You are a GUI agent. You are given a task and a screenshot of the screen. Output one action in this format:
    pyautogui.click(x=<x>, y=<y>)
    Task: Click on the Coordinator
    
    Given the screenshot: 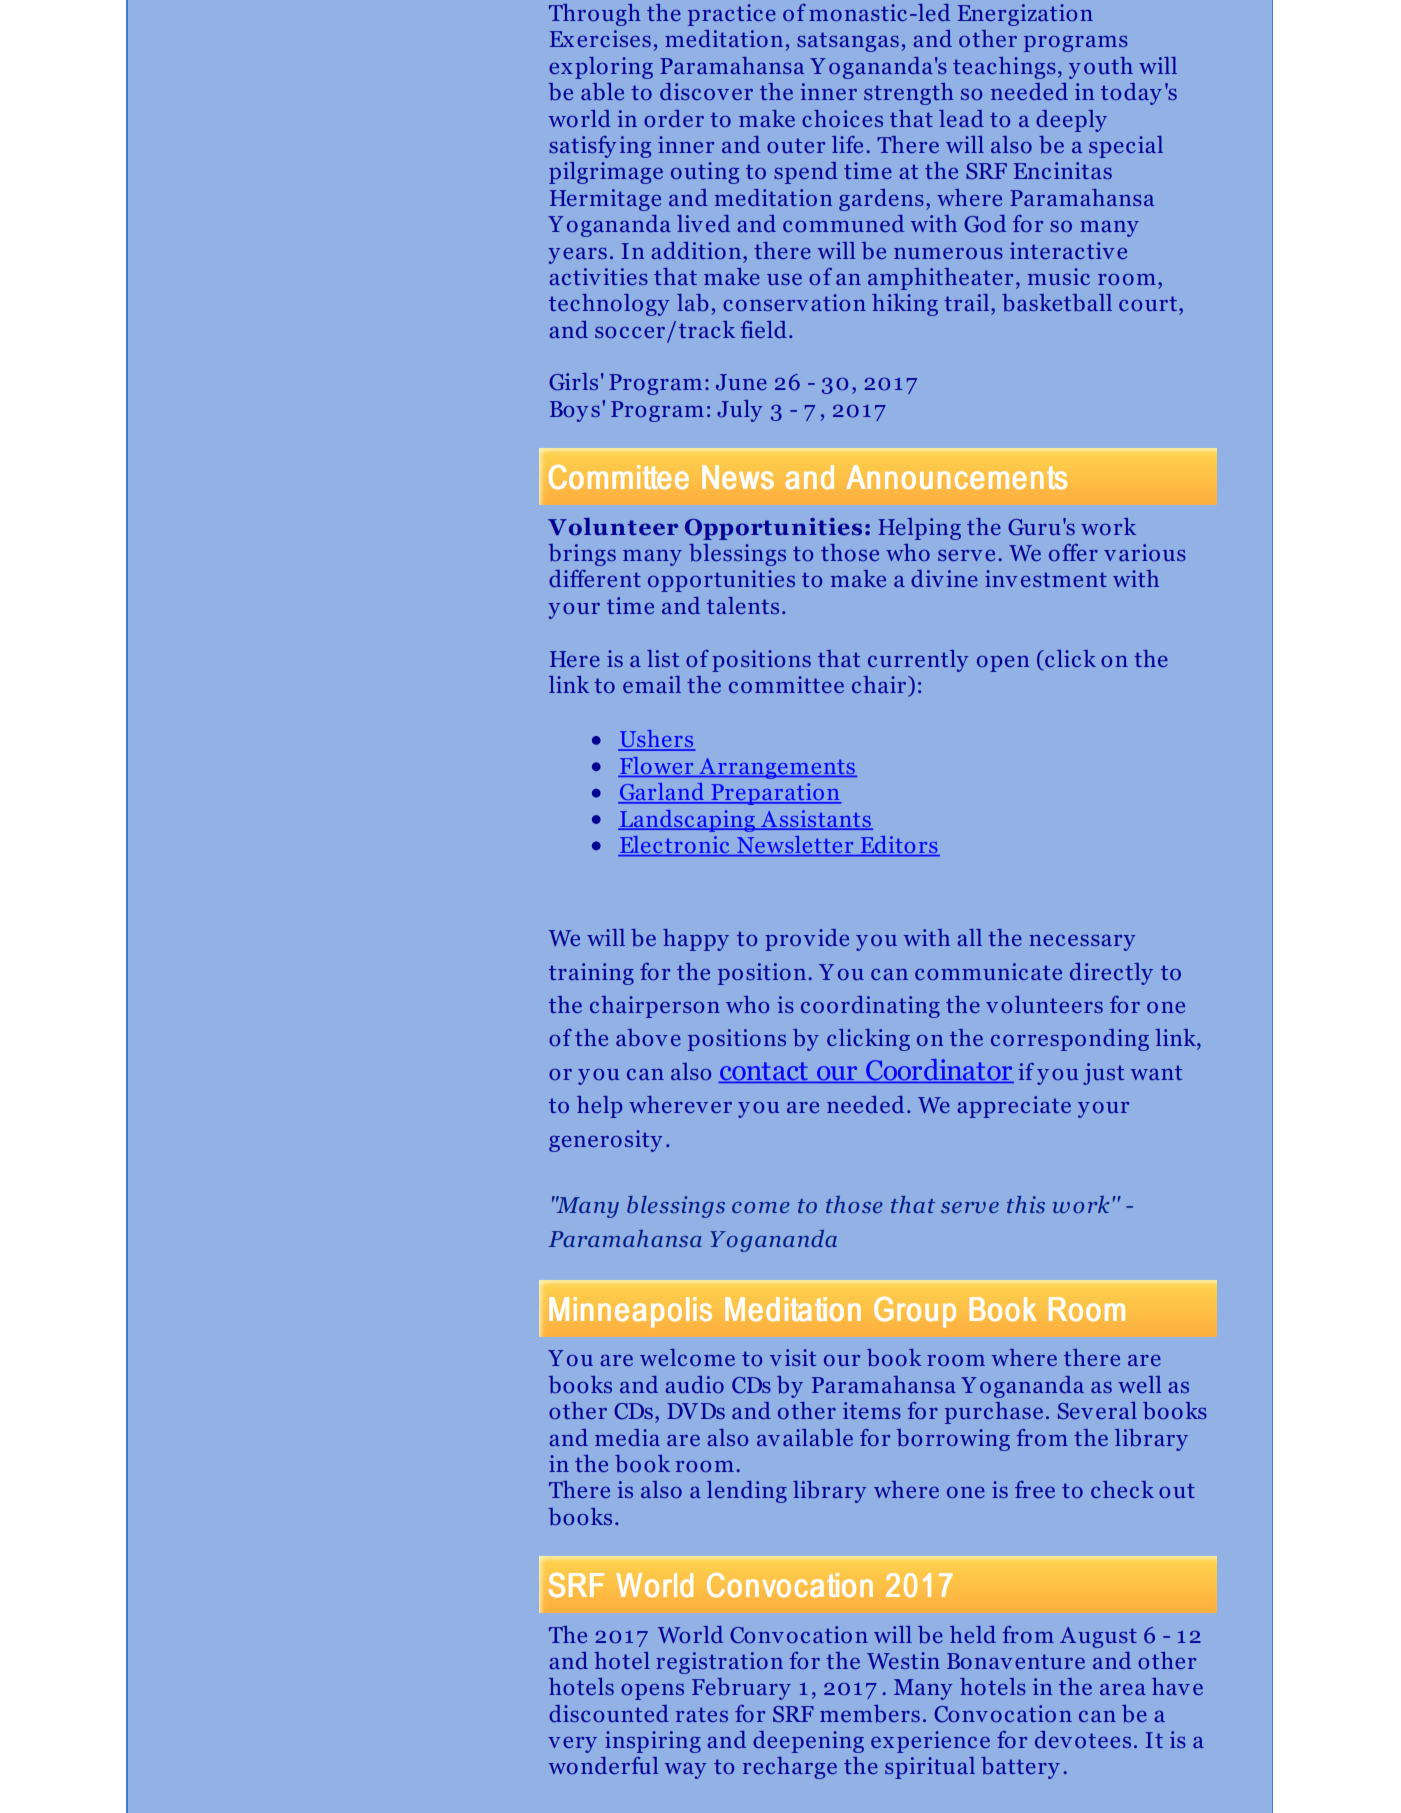 What is the action you would take?
    pyautogui.click(x=939, y=1071)
